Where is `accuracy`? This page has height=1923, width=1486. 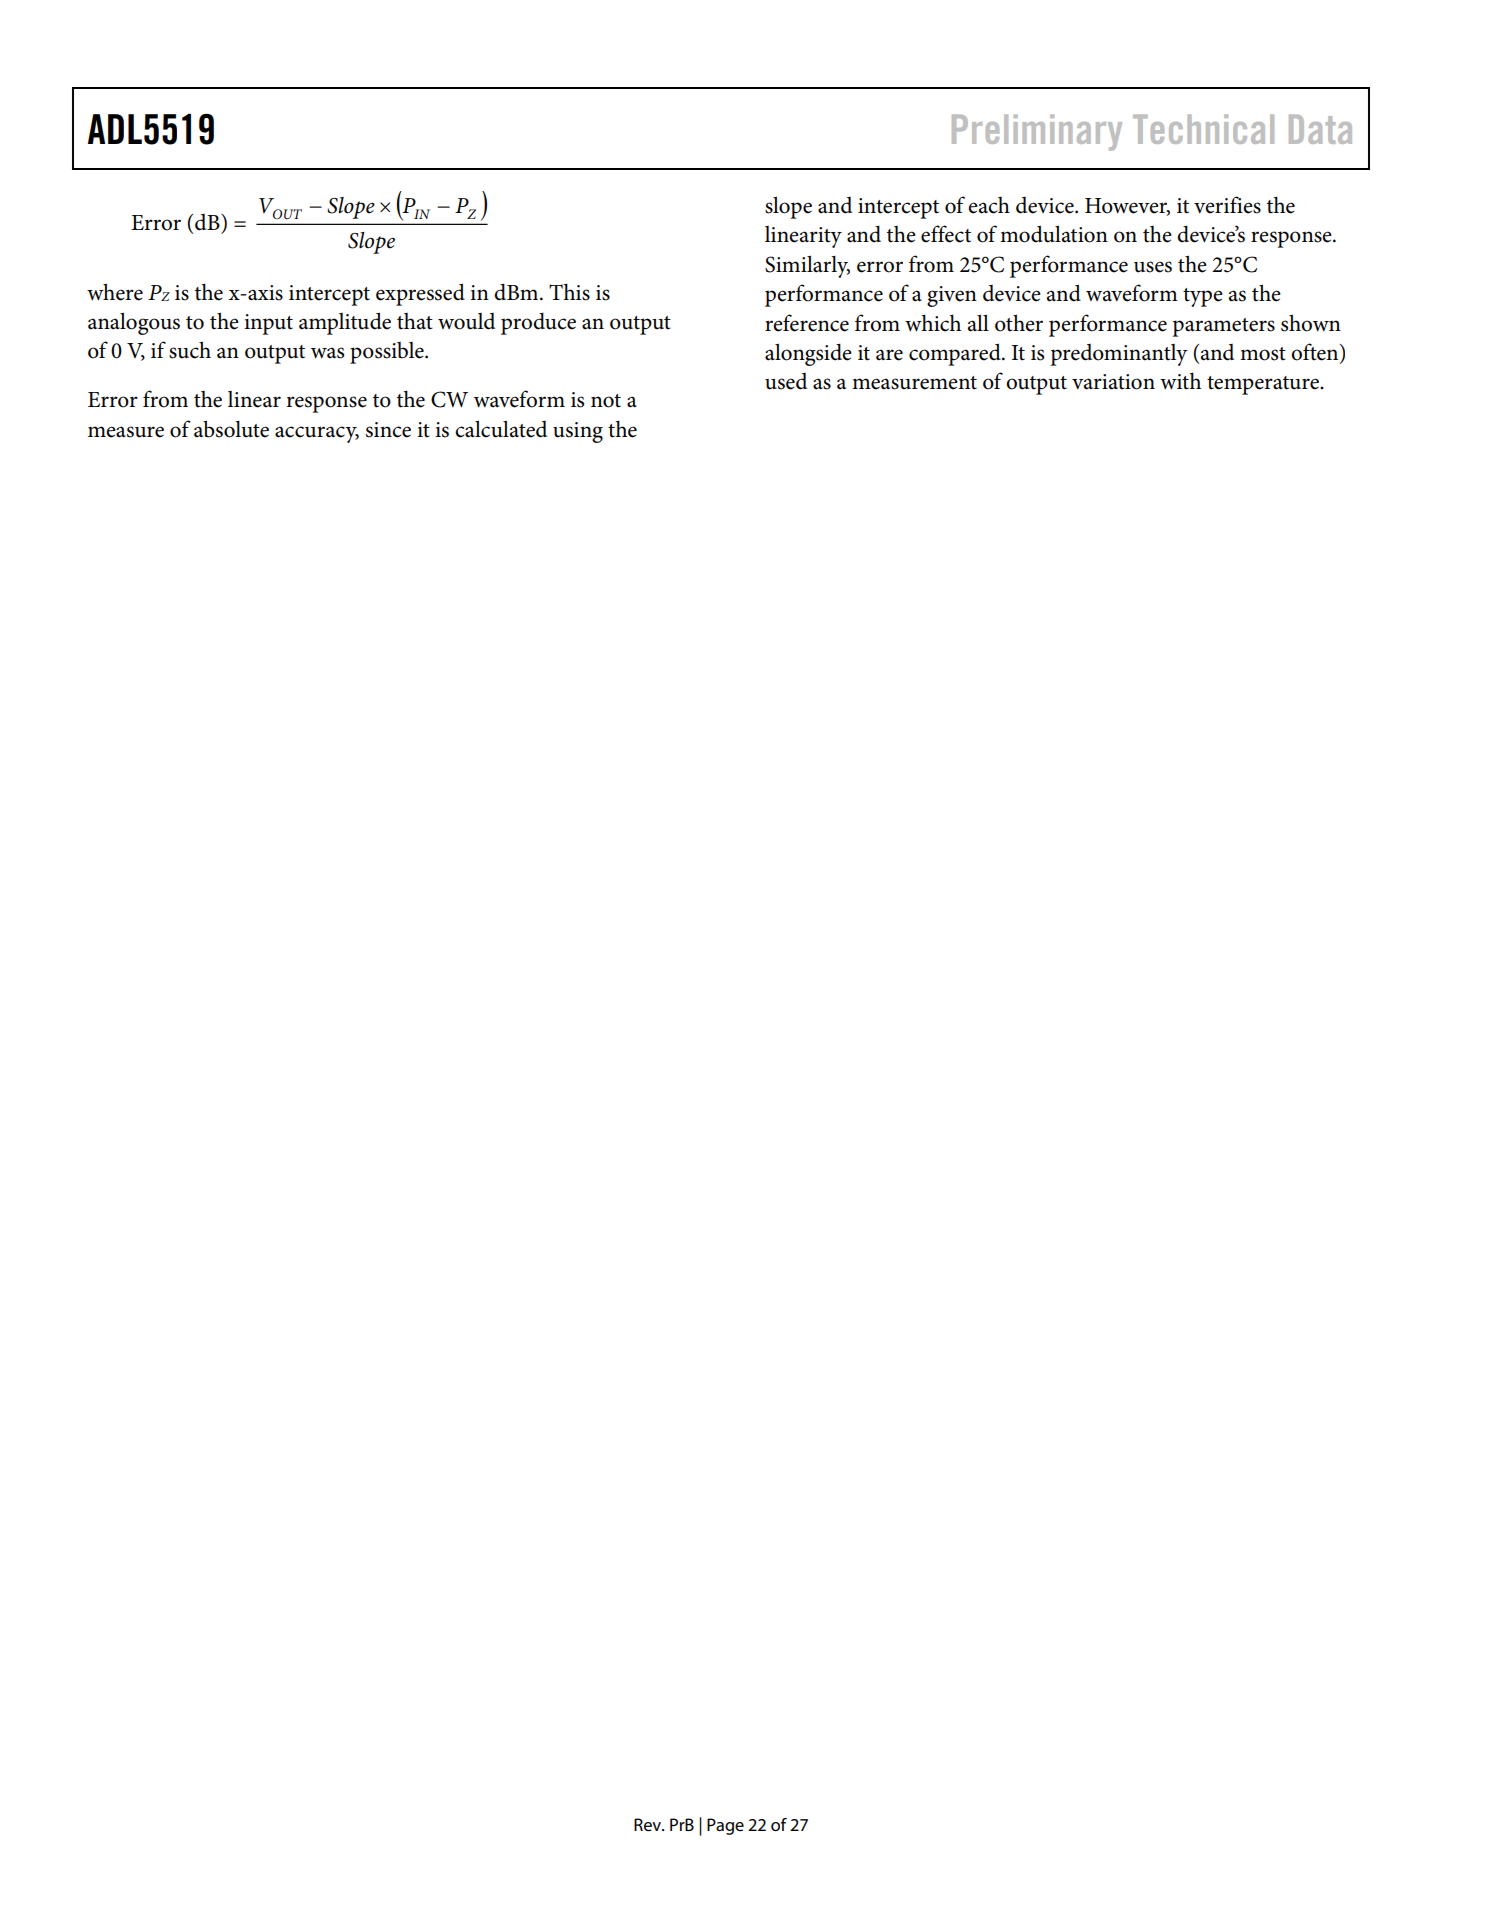 accuracy is located at coordinates (317, 434).
